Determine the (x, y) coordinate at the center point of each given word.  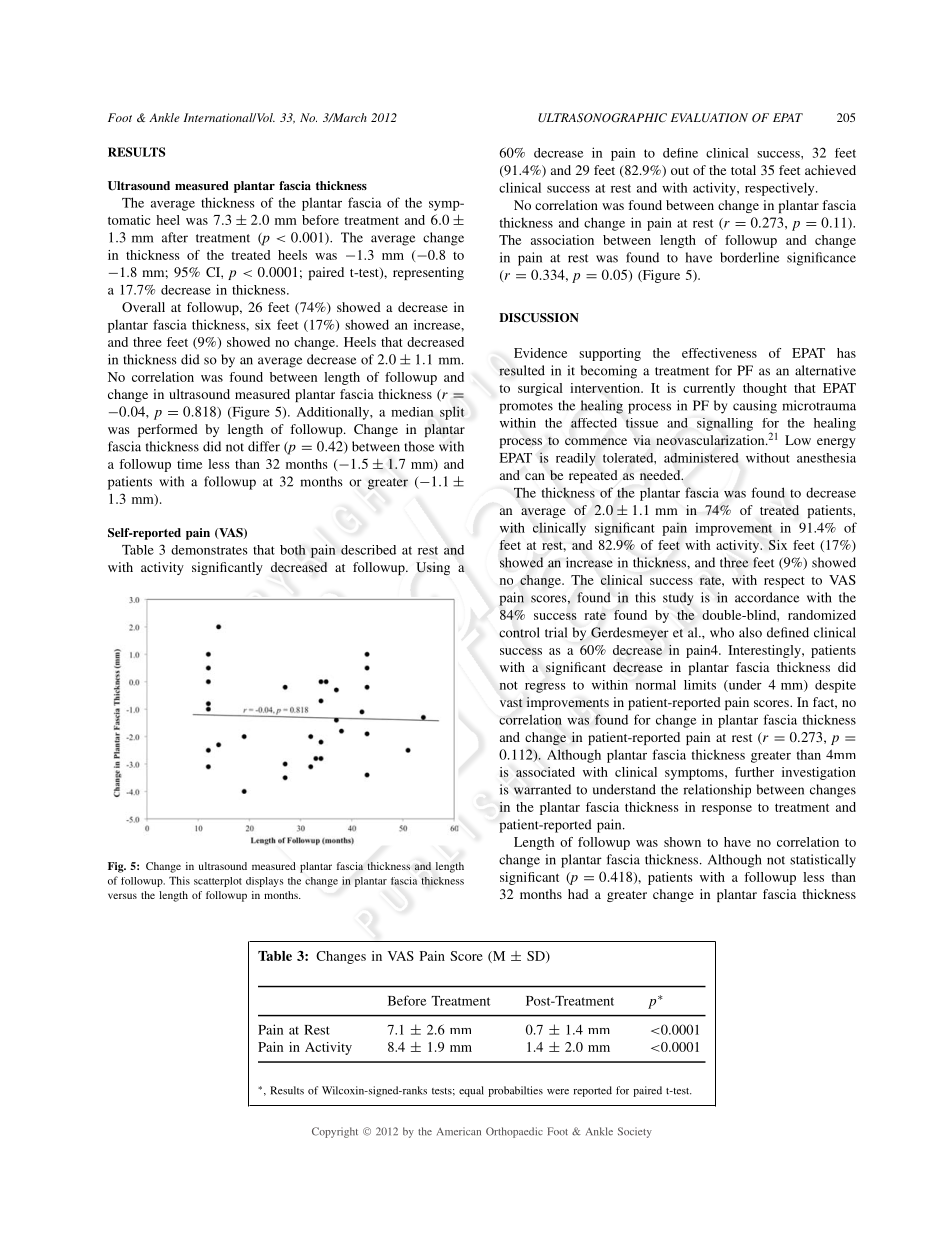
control (519, 632)
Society (635, 1132)
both (293, 550)
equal (471, 1091)
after (175, 237)
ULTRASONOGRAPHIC (602, 118)
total (743, 170)
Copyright (335, 1132)
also (750, 632)
